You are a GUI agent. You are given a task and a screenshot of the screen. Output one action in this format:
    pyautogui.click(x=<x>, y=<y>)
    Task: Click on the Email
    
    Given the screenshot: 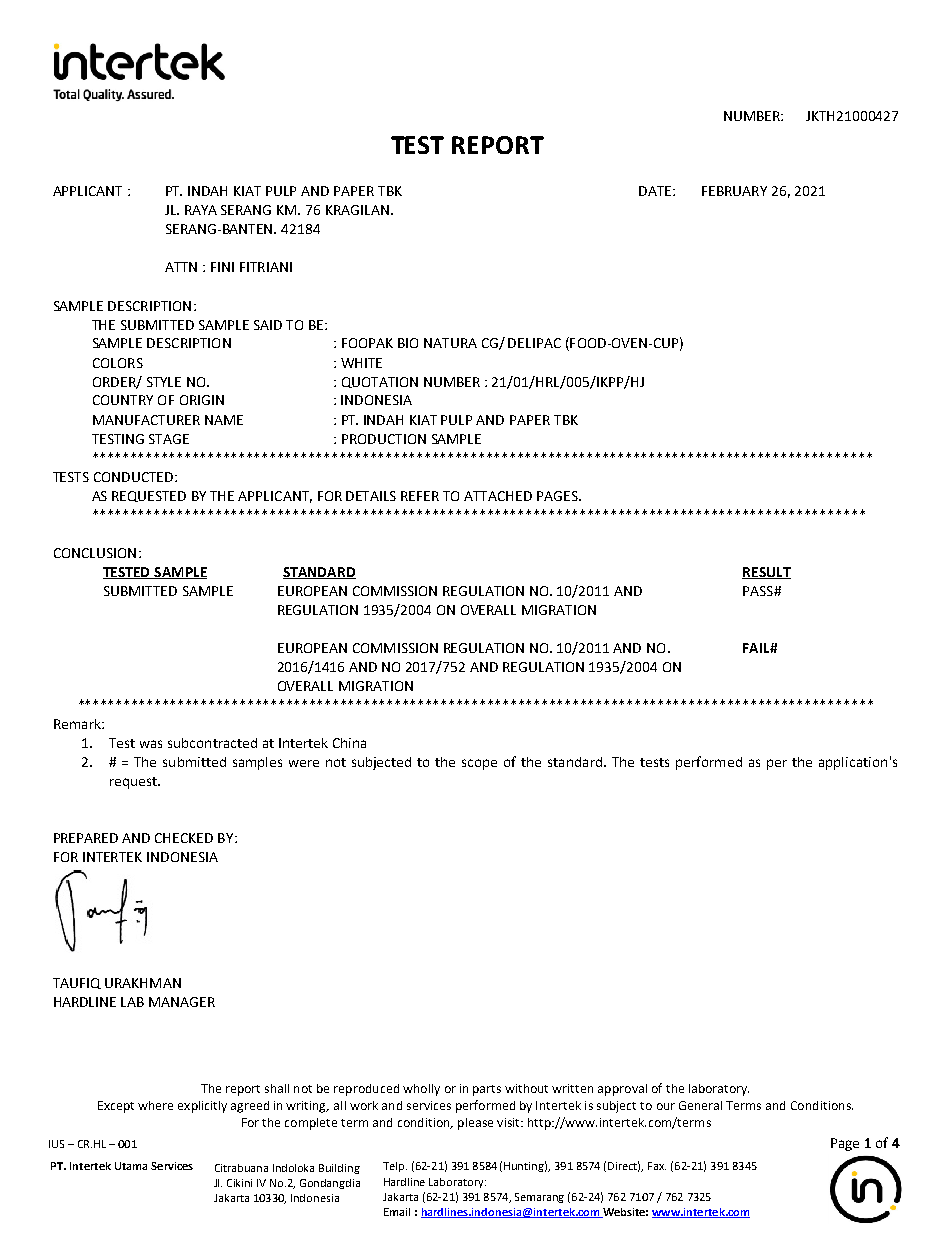 What is the action you would take?
    pyautogui.click(x=397, y=1212)
